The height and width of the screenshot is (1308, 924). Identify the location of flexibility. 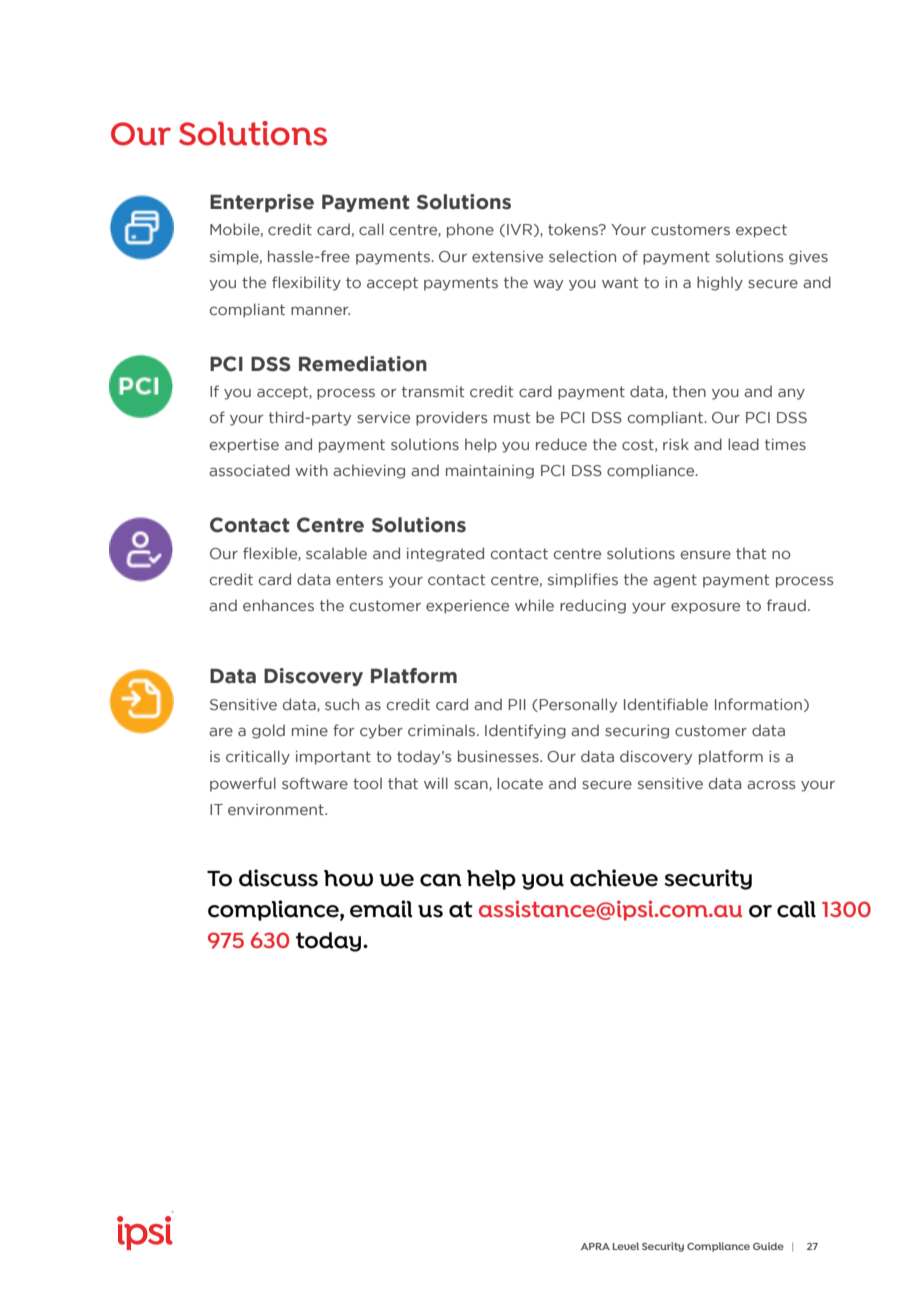
(306, 283).
